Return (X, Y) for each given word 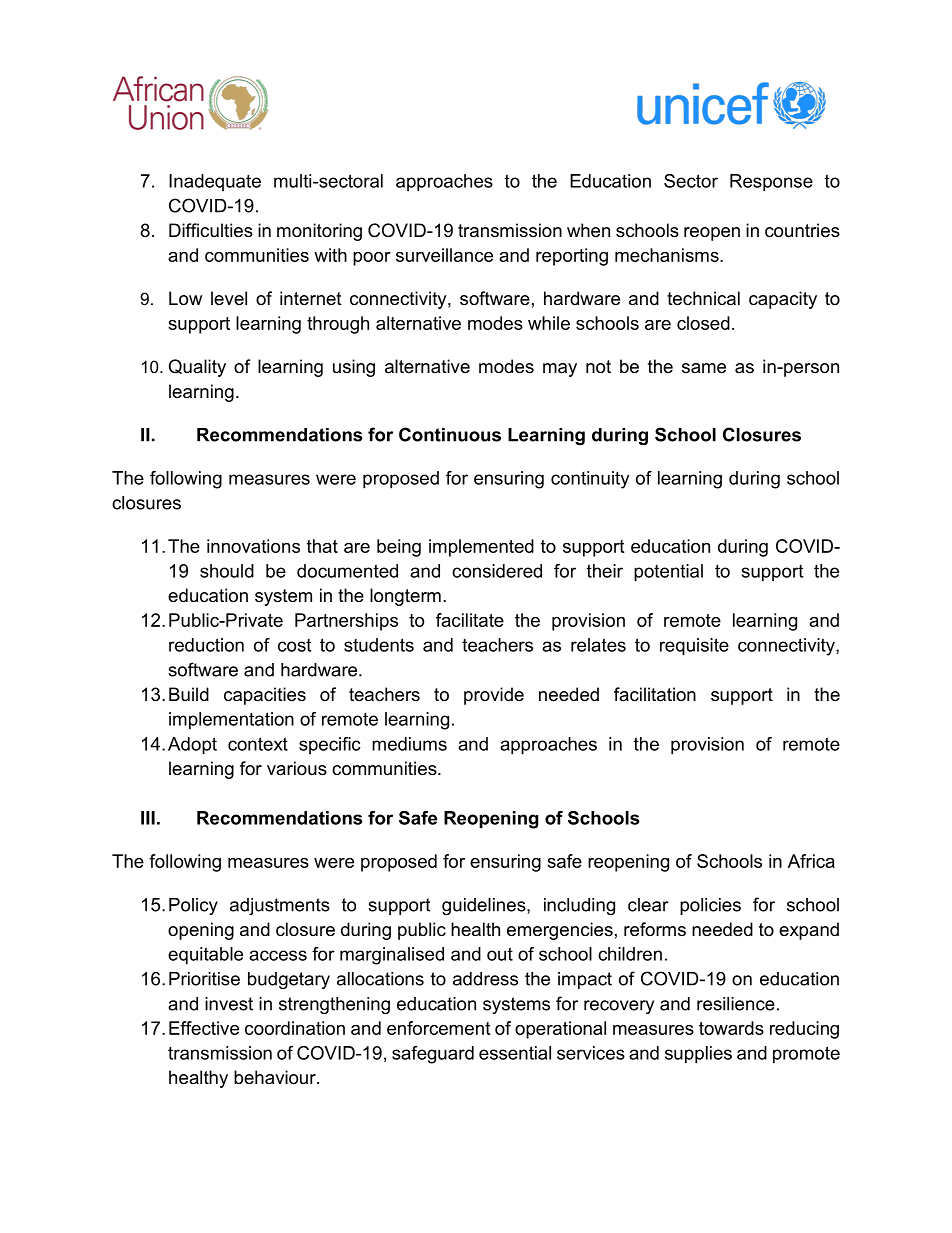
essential (515, 1053)
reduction (206, 645)
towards (731, 1028)
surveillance (444, 255)
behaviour (276, 1077)
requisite (694, 647)
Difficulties (211, 230)
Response (771, 183)
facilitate (470, 620)
